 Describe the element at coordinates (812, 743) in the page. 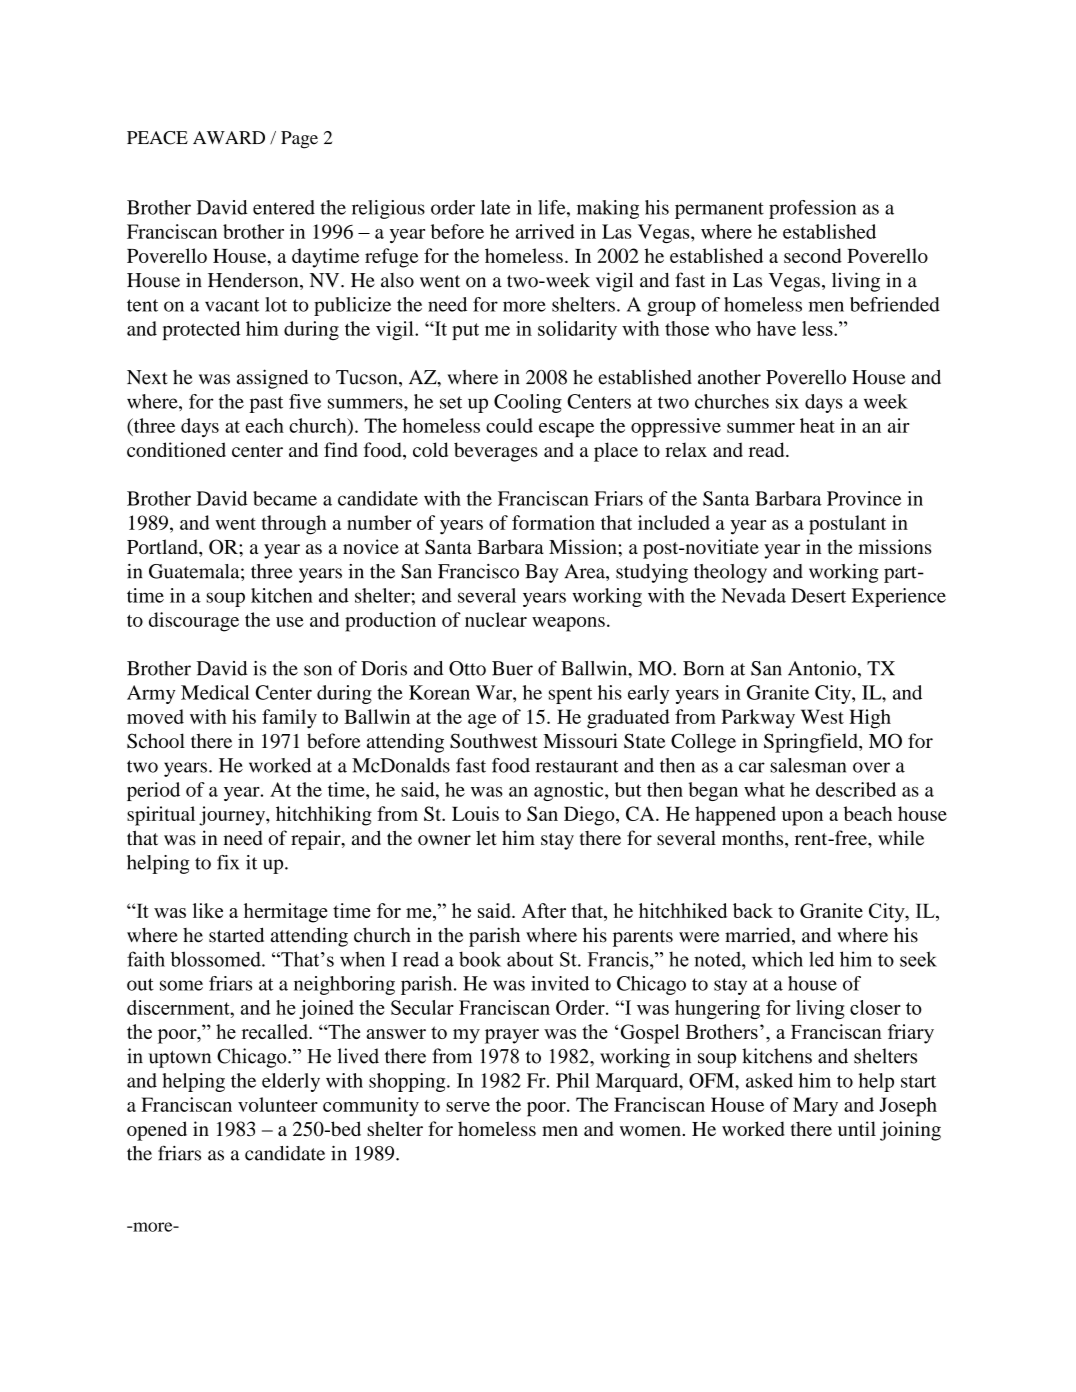

I see `Springfield` at that location.
